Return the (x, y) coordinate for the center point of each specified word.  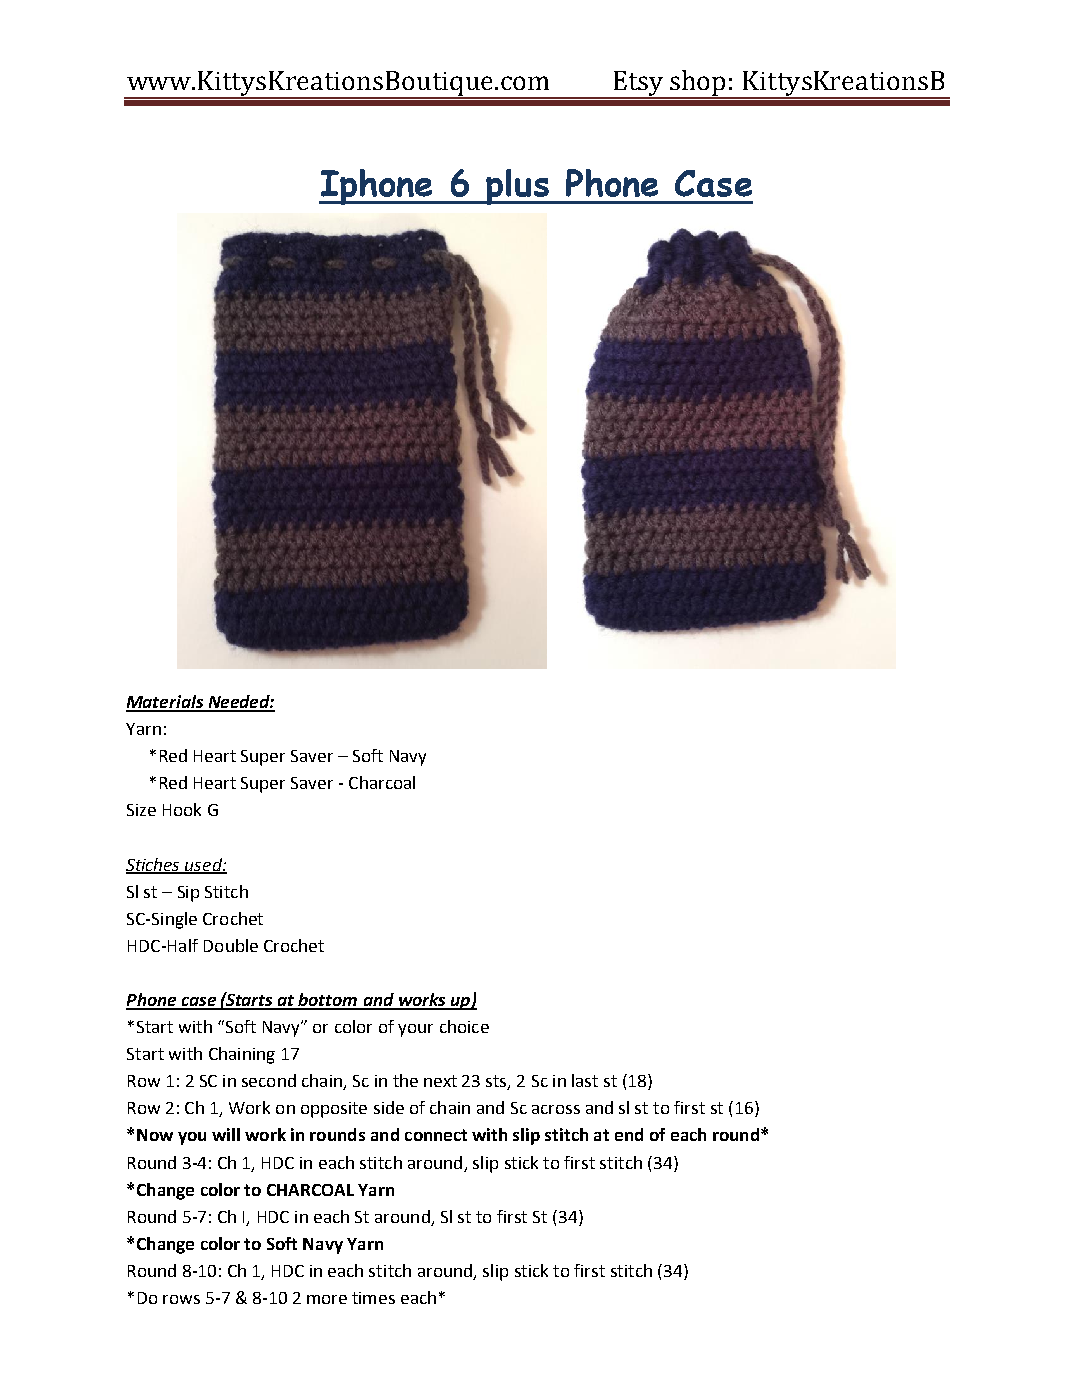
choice (464, 1026)
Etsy (638, 84)
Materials (166, 703)
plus (518, 187)
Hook (182, 809)
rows (181, 1299)
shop (699, 84)
